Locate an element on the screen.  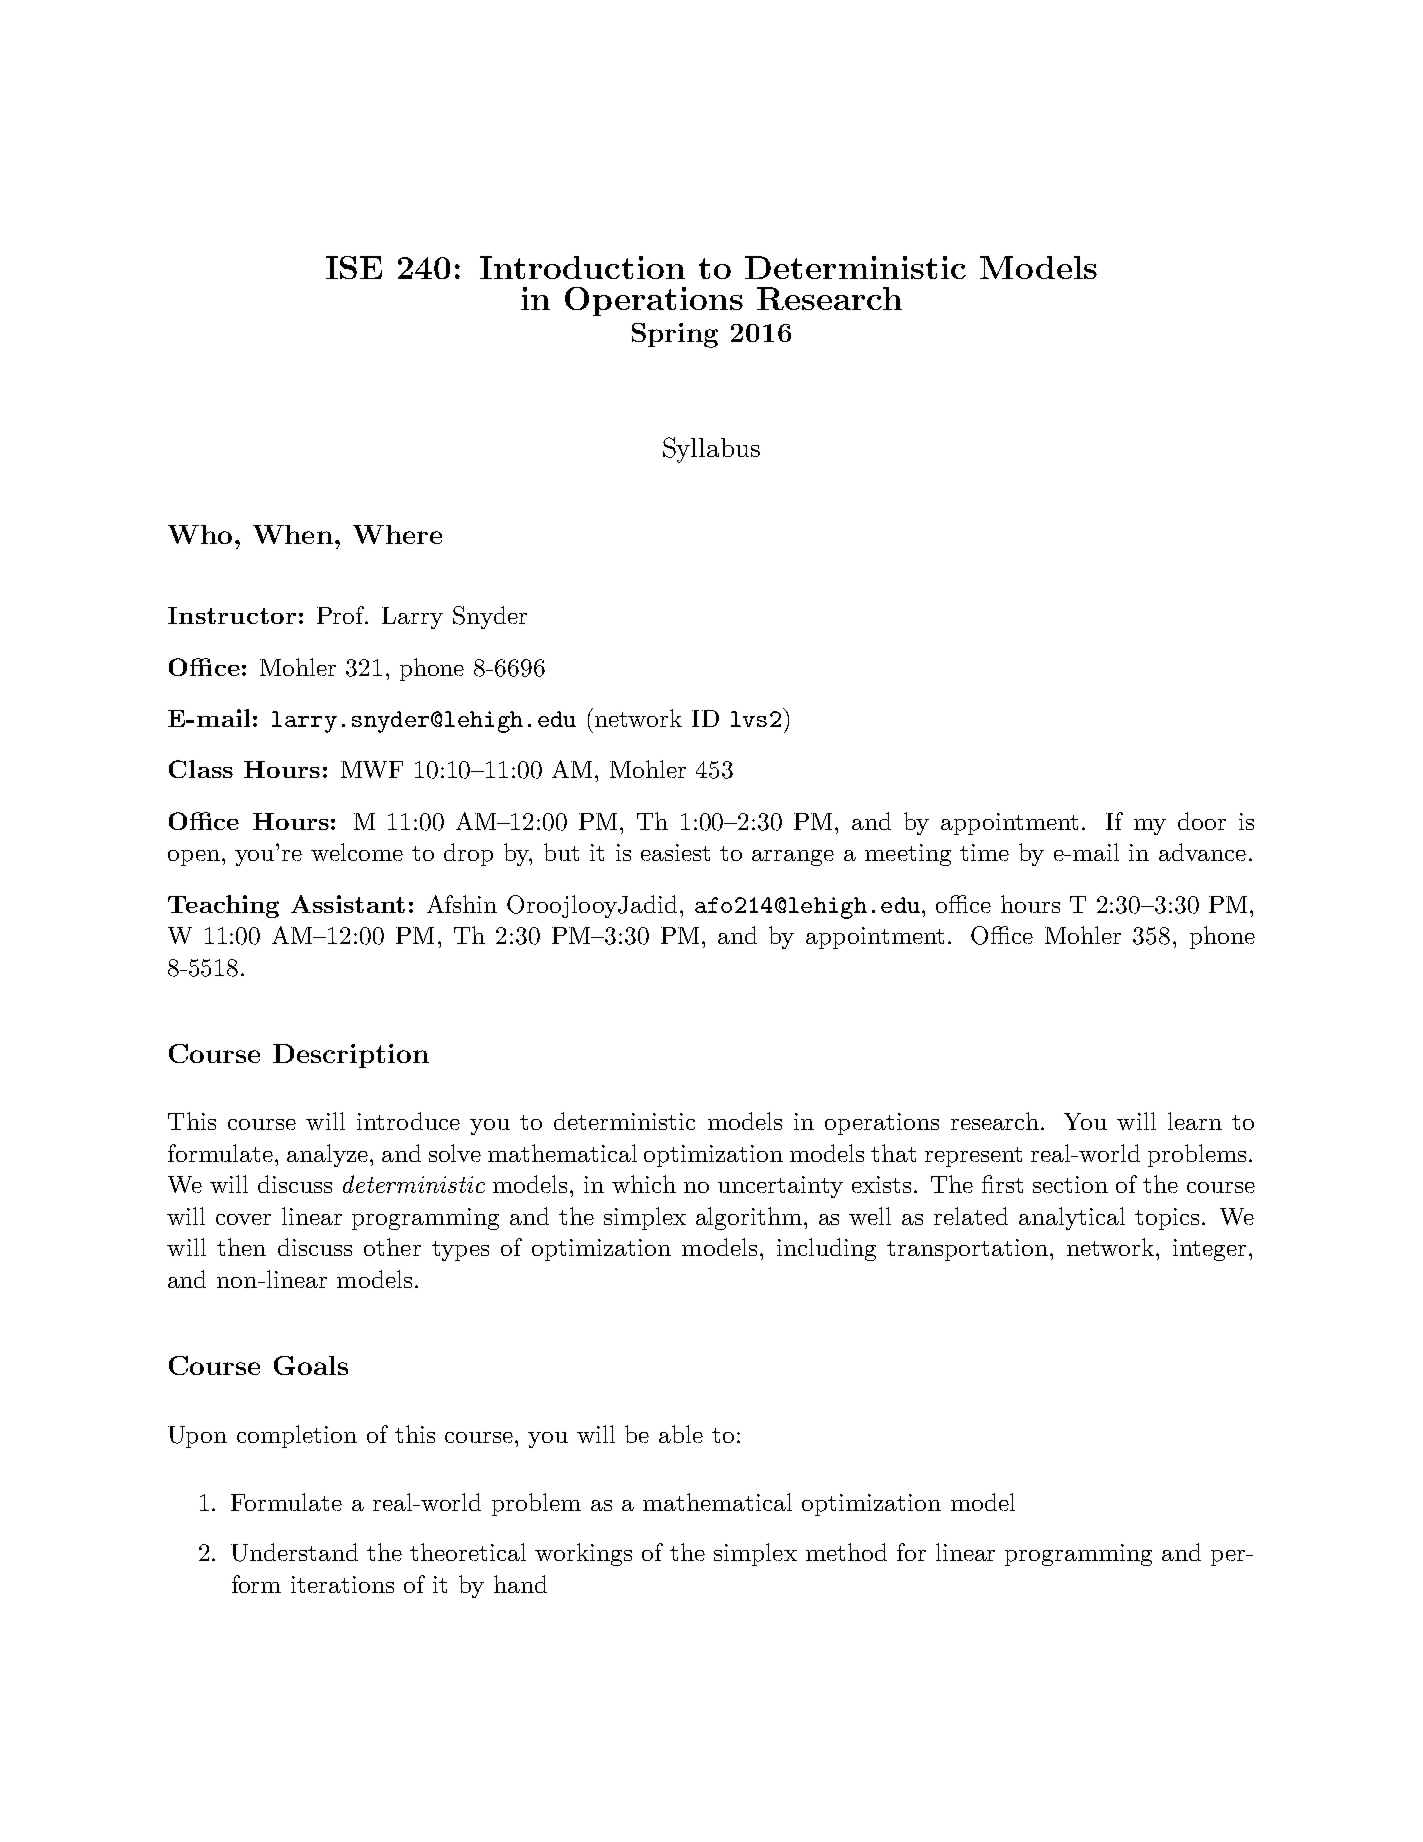
easiest is located at coordinates (675, 852).
